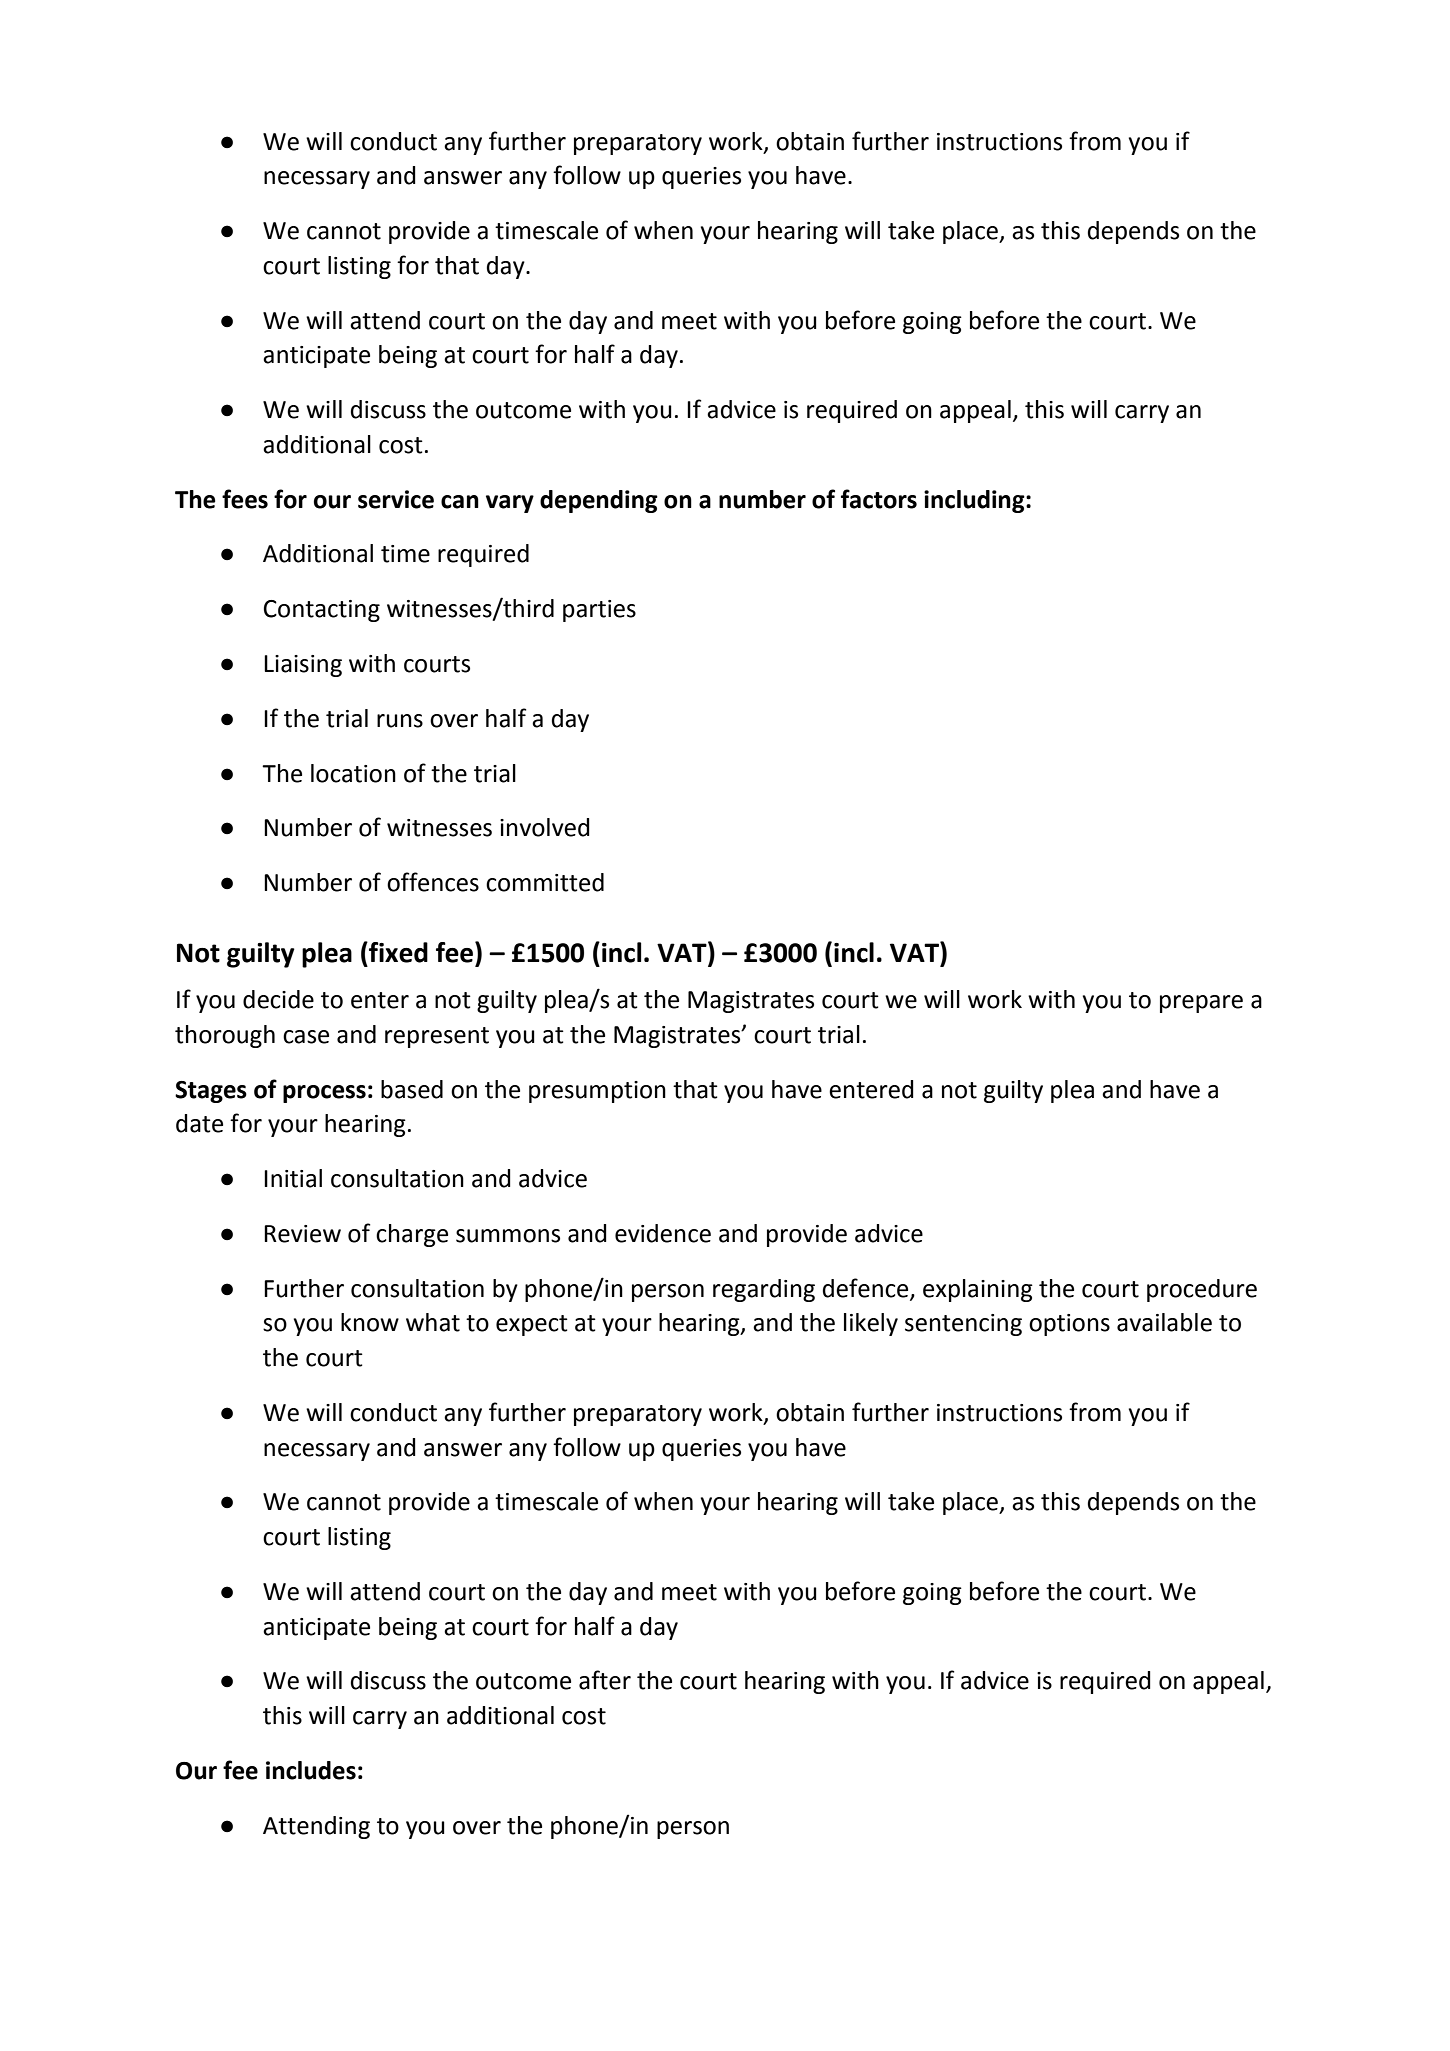  What do you see at coordinates (245, 499) in the screenshot?
I see `fees` at bounding box center [245, 499].
